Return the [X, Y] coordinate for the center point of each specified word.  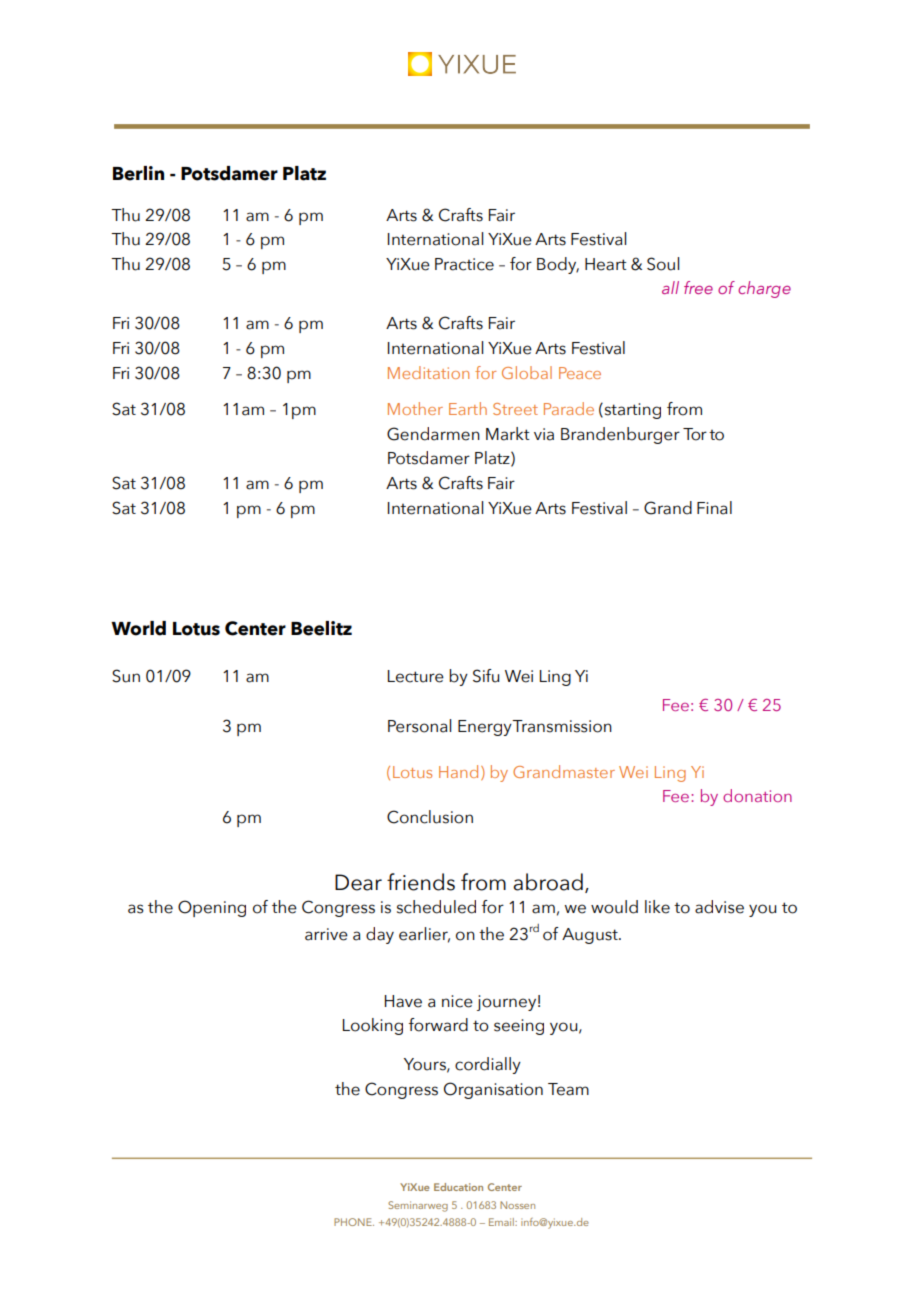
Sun [126, 676]
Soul [663, 264]
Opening [212, 908]
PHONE [354, 1222]
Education [458, 1187]
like [657, 907]
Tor [695, 434]
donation [757, 795]
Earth [468, 408]
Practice [464, 264]
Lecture [416, 676]
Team [568, 1089]
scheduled [436, 907]
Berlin [138, 173]
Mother [415, 408]
